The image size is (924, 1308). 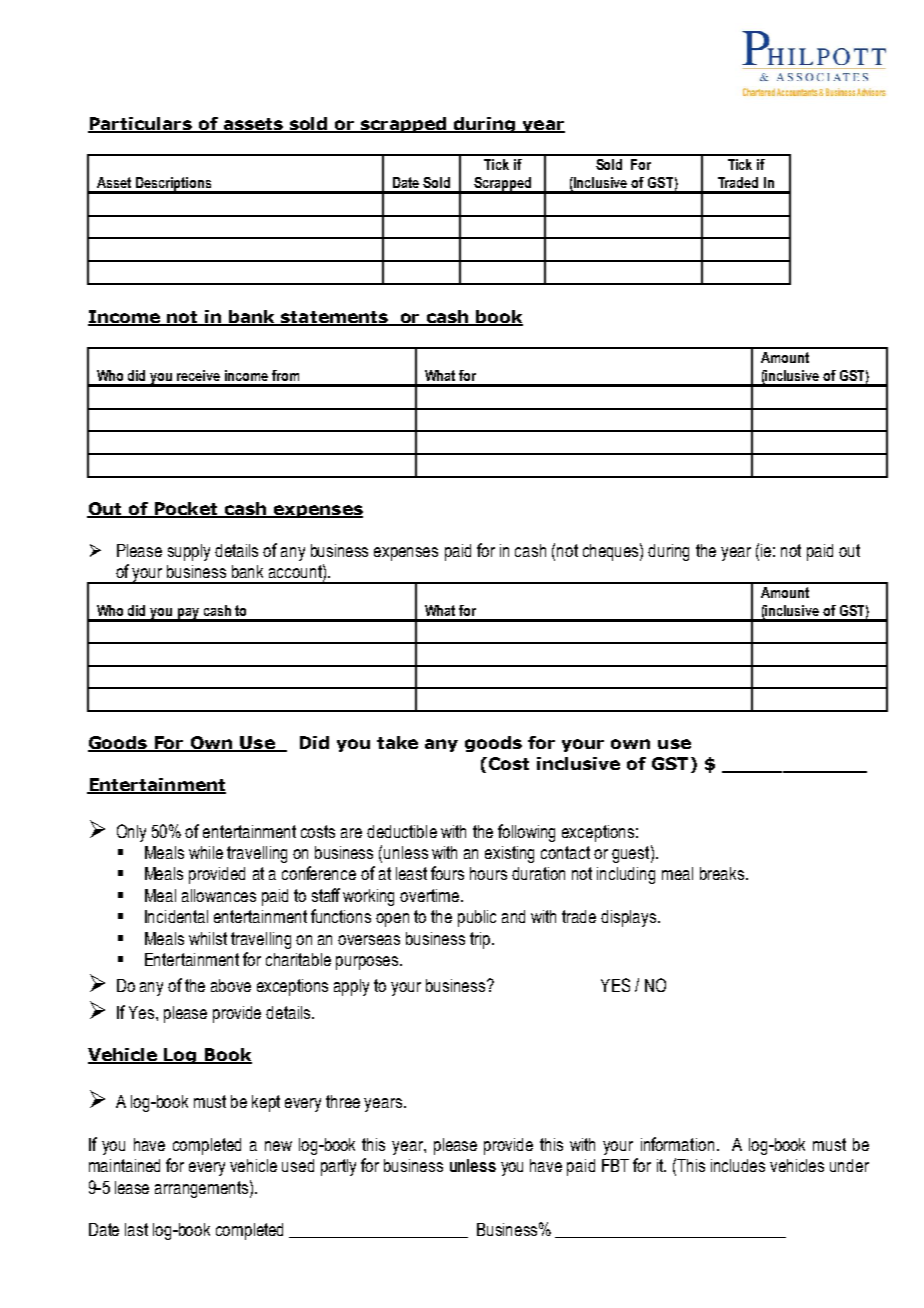 What do you see at coordinates (722, 873) in the screenshot?
I see `breaks` at bounding box center [722, 873].
